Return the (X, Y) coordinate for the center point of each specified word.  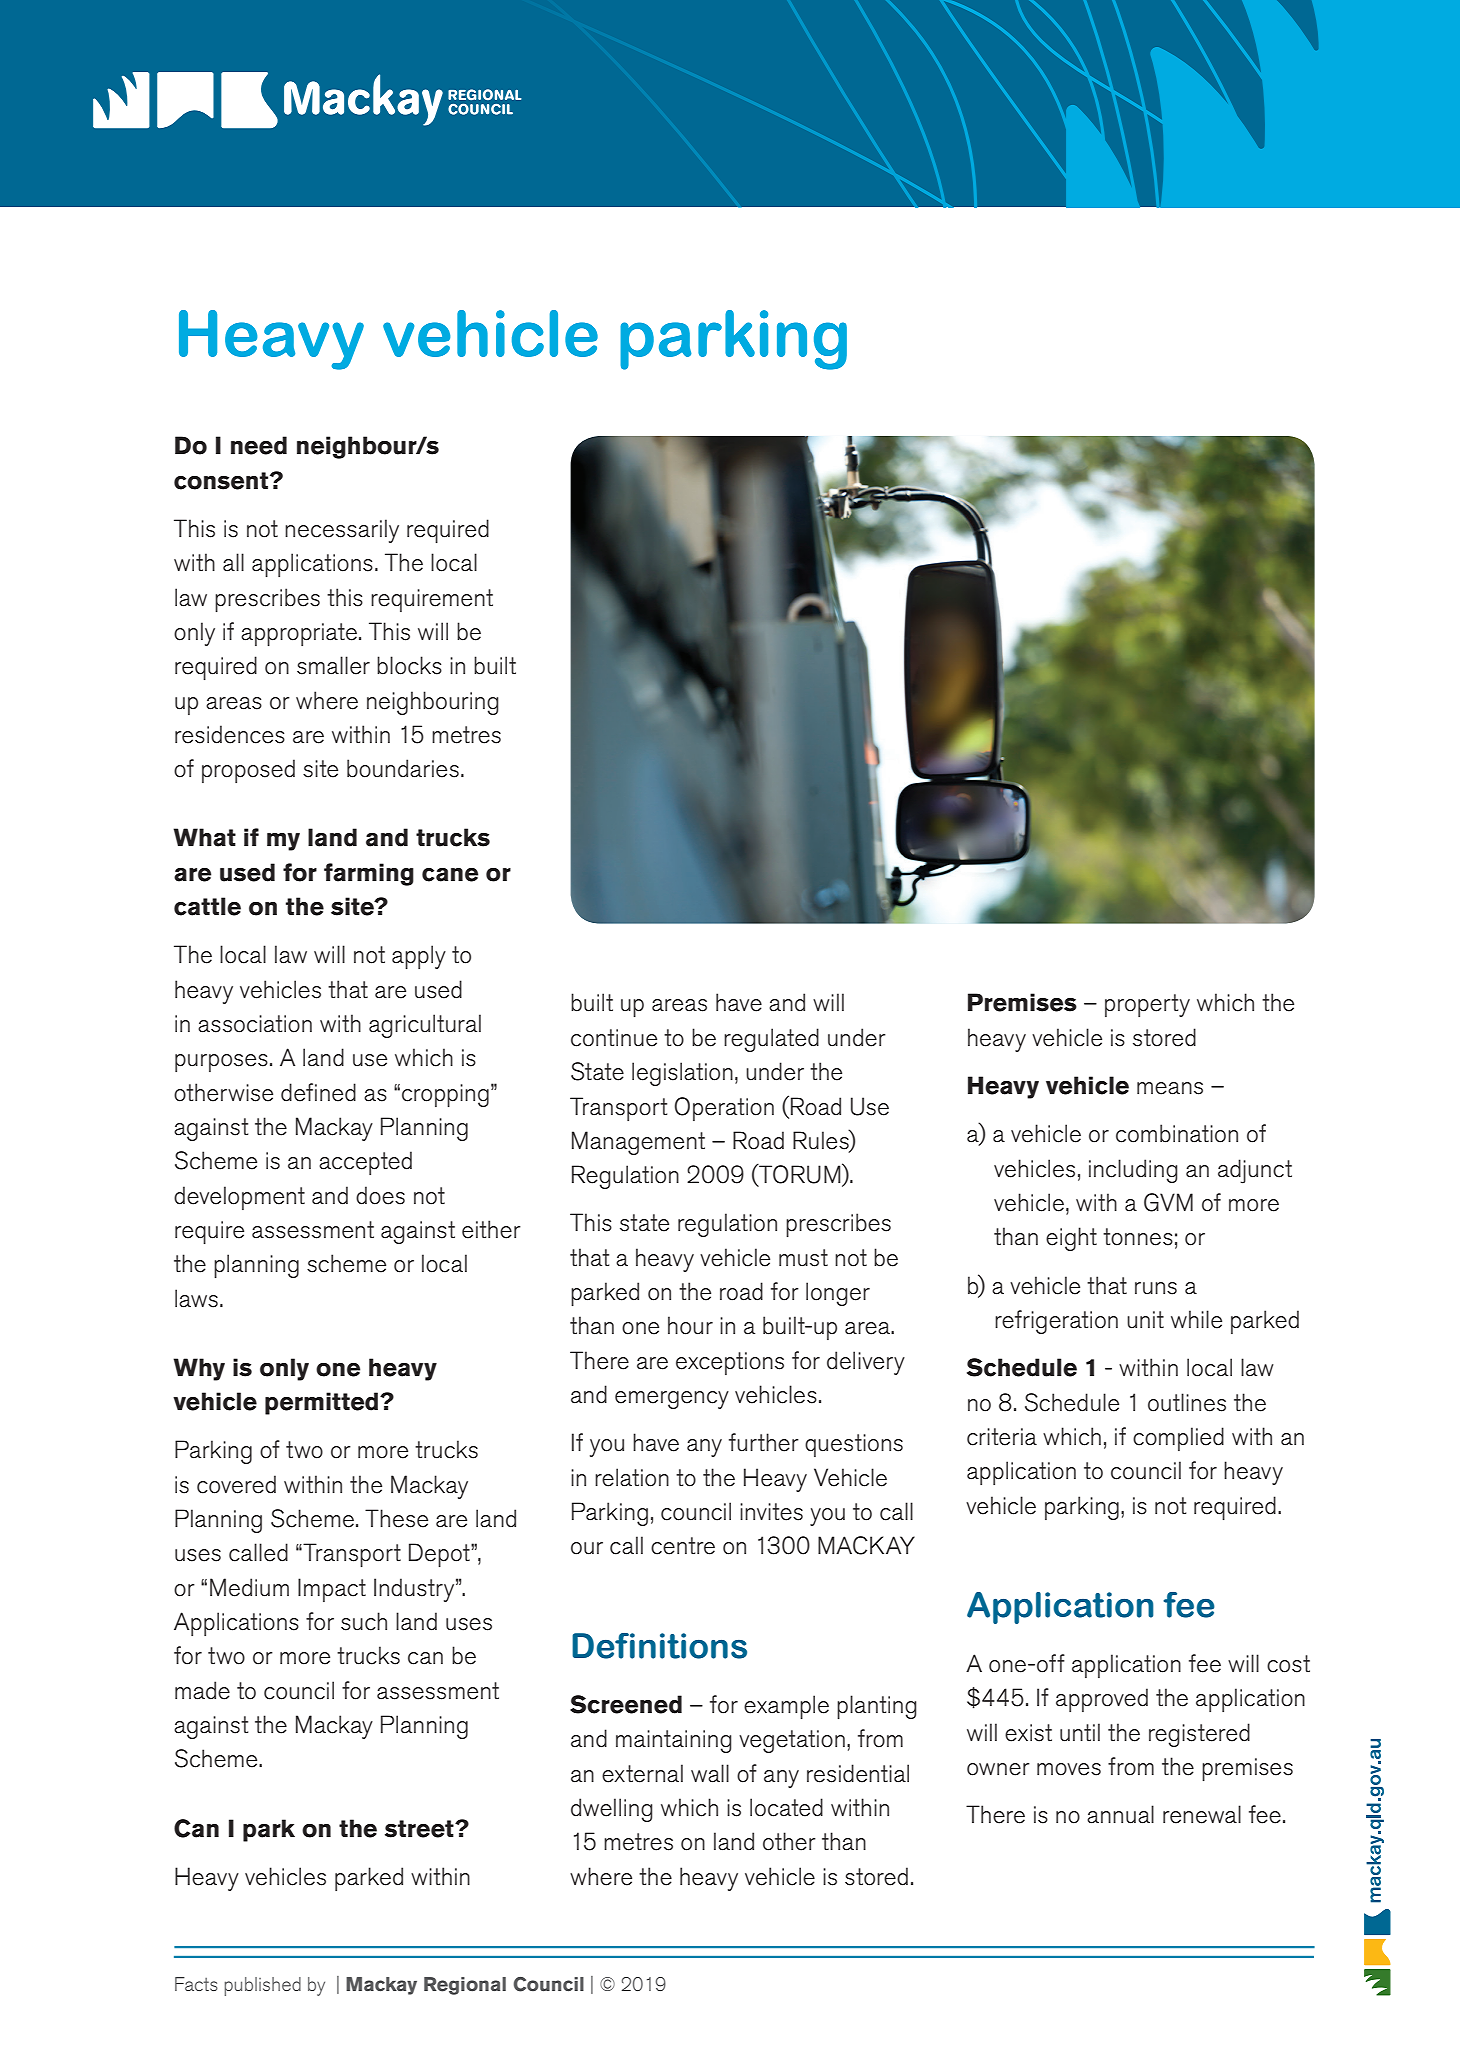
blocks (409, 665)
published (262, 1986)
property (1147, 1005)
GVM (1168, 1202)
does (380, 1195)
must (803, 1258)
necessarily (342, 531)
